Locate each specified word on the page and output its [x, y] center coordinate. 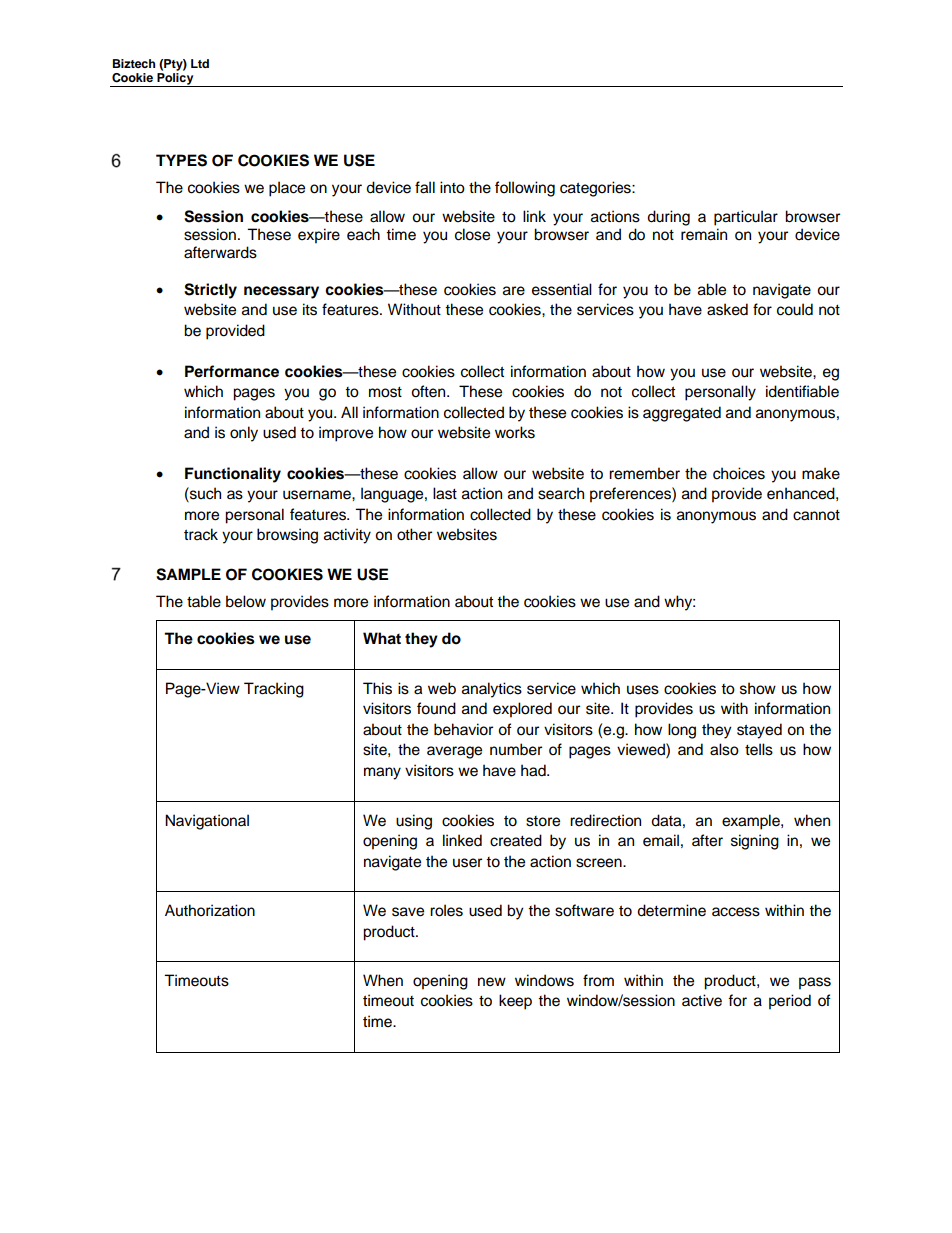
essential [562, 289]
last [445, 493]
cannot [816, 515]
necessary [281, 292]
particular [746, 218]
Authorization [210, 910]
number [516, 749]
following [525, 189]
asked [727, 309]
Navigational [207, 822]
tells [759, 749]
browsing [287, 536]
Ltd [200, 63]
